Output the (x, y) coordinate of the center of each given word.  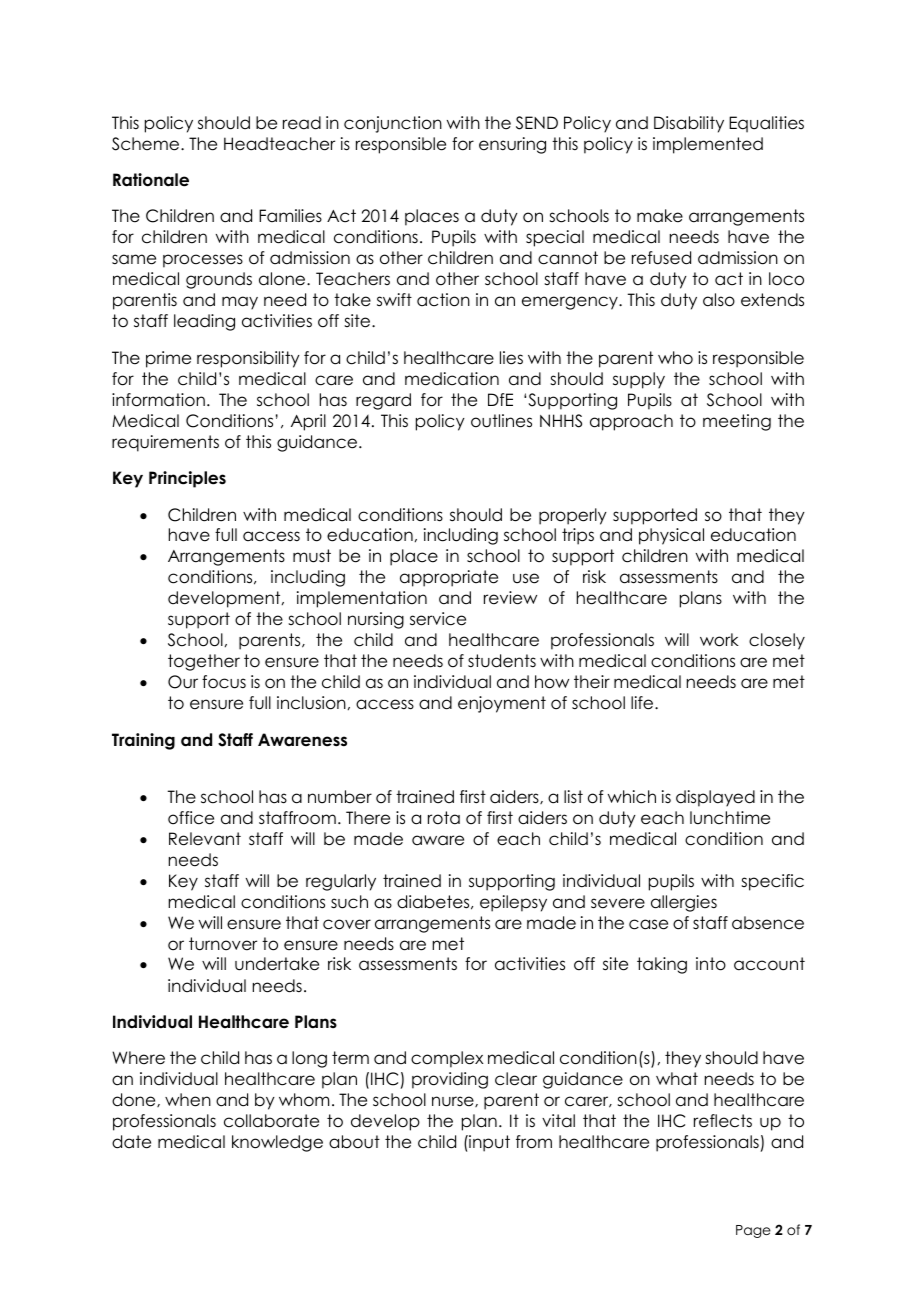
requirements (165, 443)
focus (224, 682)
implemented (708, 145)
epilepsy (513, 903)
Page (753, 1231)
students (502, 661)
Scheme (147, 144)
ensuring (512, 145)
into (711, 964)
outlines (501, 421)
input (488, 1143)
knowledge (277, 1143)
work (719, 640)
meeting (737, 422)
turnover (223, 944)
